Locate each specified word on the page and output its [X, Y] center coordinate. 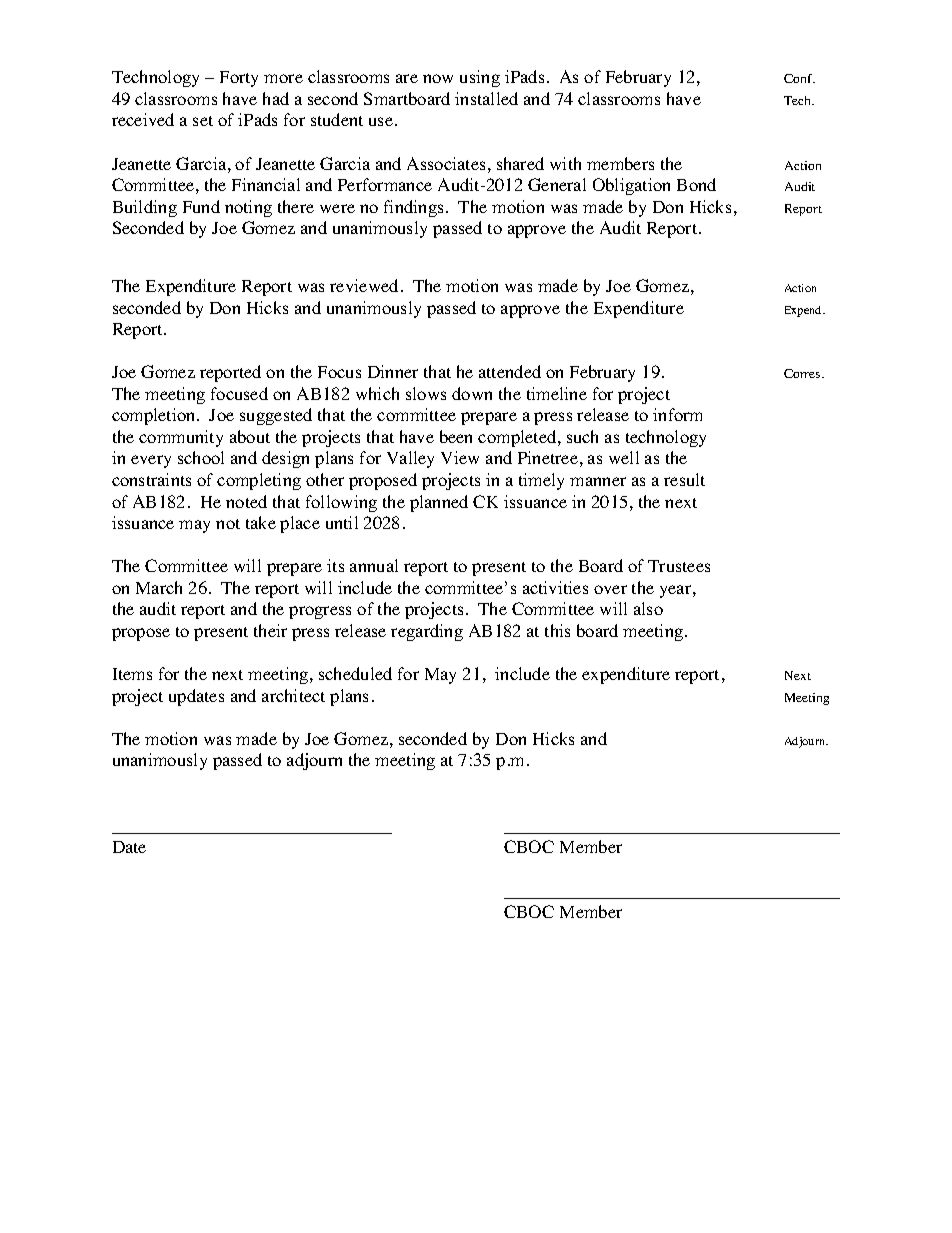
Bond [696, 184]
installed [486, 98]
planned [439, 503]
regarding [427, 632]
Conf [799, 78]
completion [155, 416]
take [261, 522]
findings [415, 208]
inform [677, 414]
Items [132, 674]
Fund [201, 206]
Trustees [679, 566]
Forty [239, 79]
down [472, 393]
